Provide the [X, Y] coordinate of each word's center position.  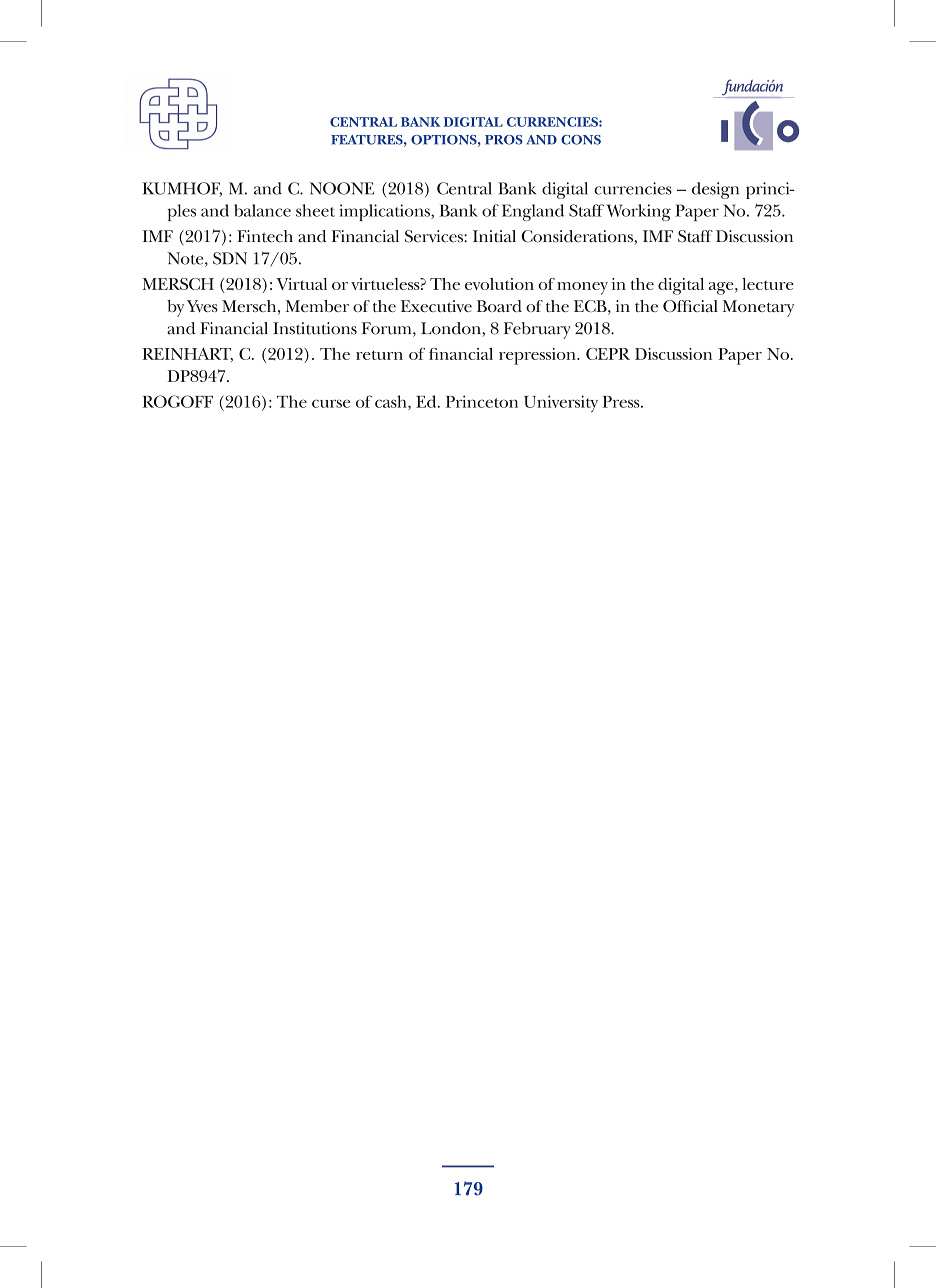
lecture [768, 284]
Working [638, 212]
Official [690, 306]
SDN [230, 258]
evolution [499, 284]
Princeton [482, 401]
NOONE [341, 188]
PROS [504, 140]
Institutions [315, 328]
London [452, 329]
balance [262, 210]
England [533, 212]
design [715, 190]
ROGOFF [177, 401]
